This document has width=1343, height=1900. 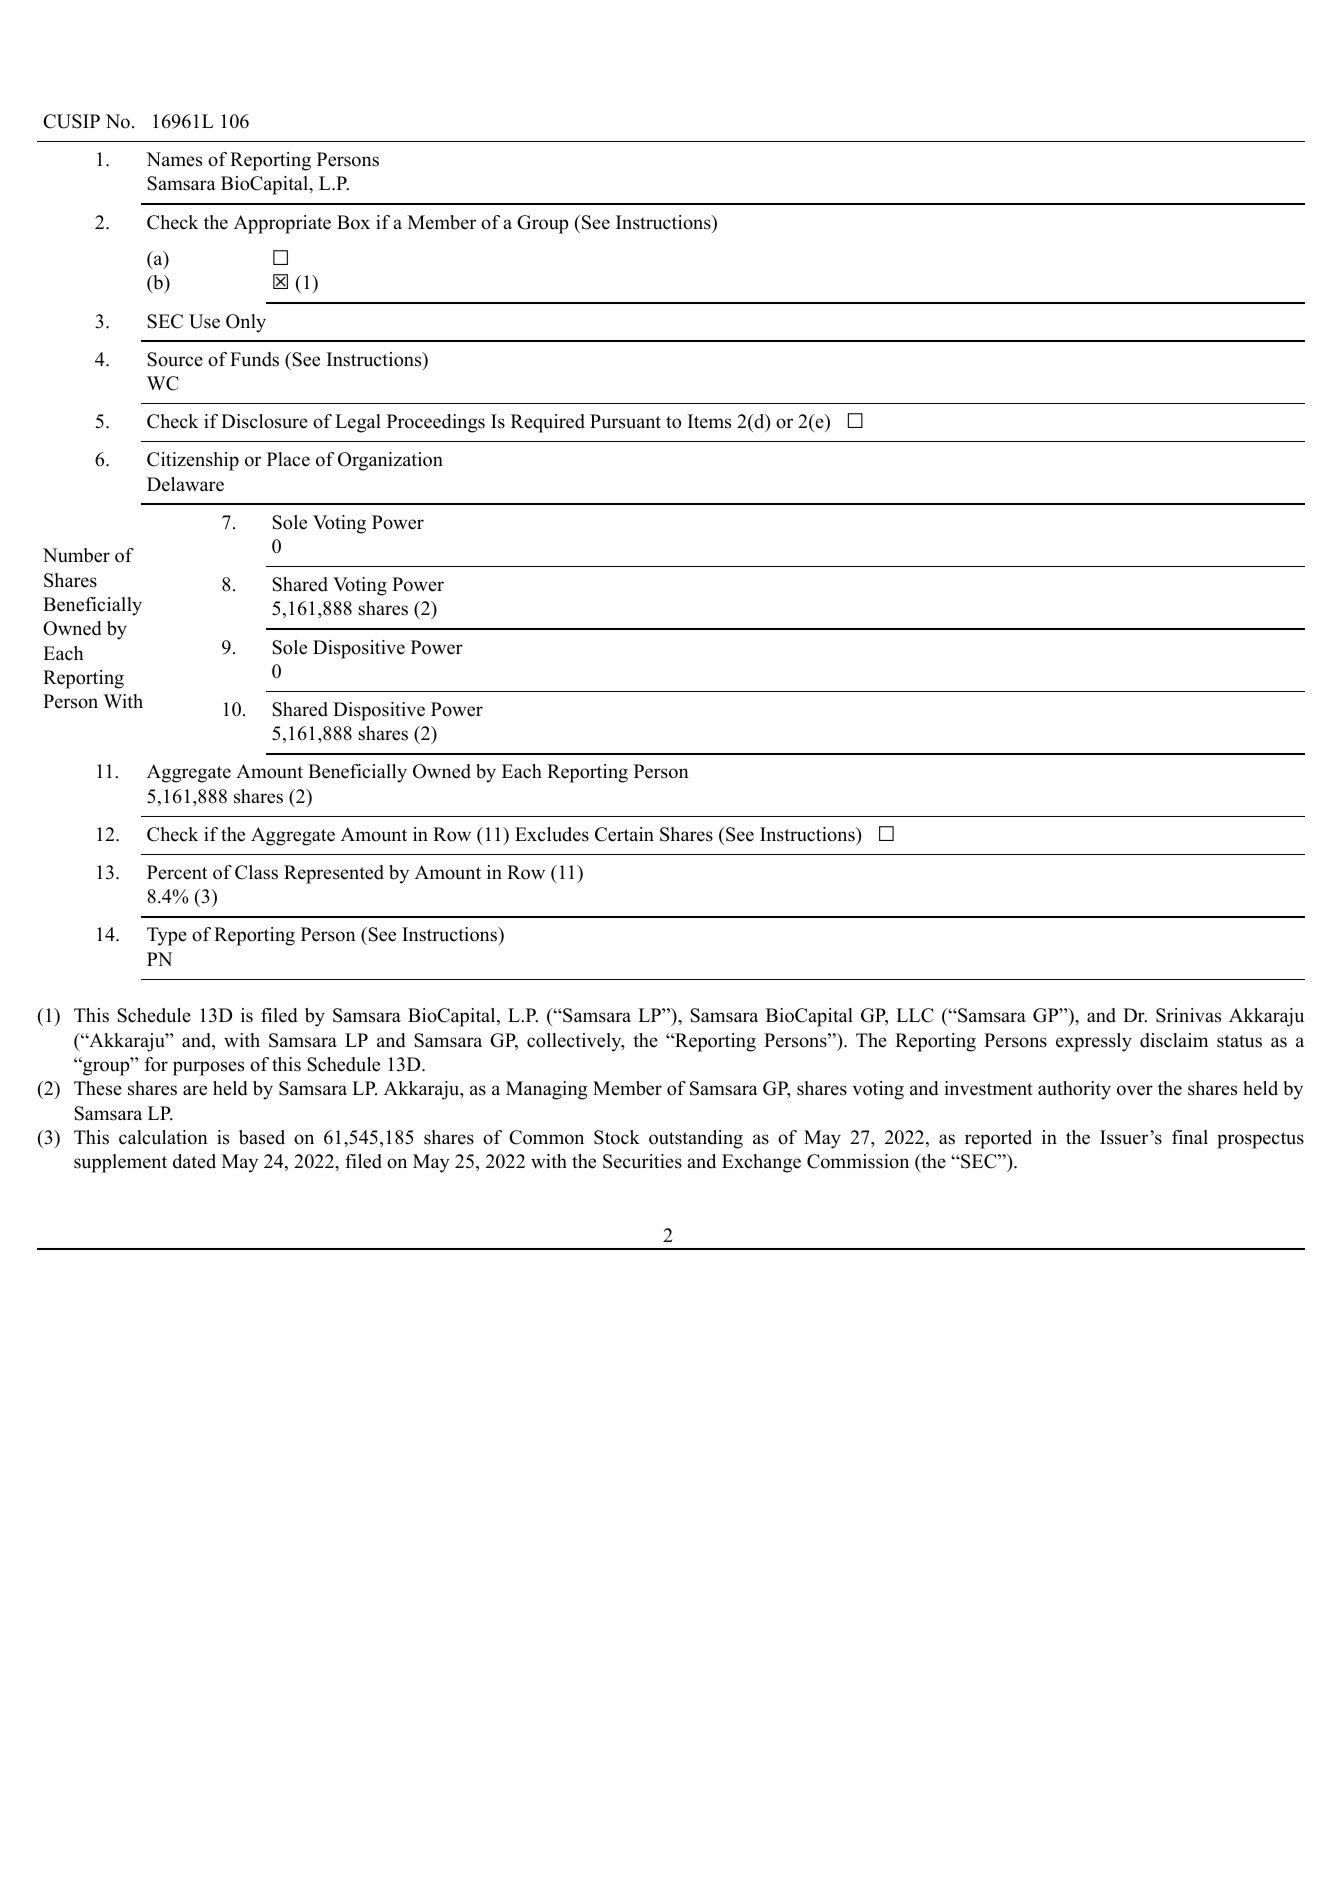 I want to click on Box, so click(x=353, y=222).
